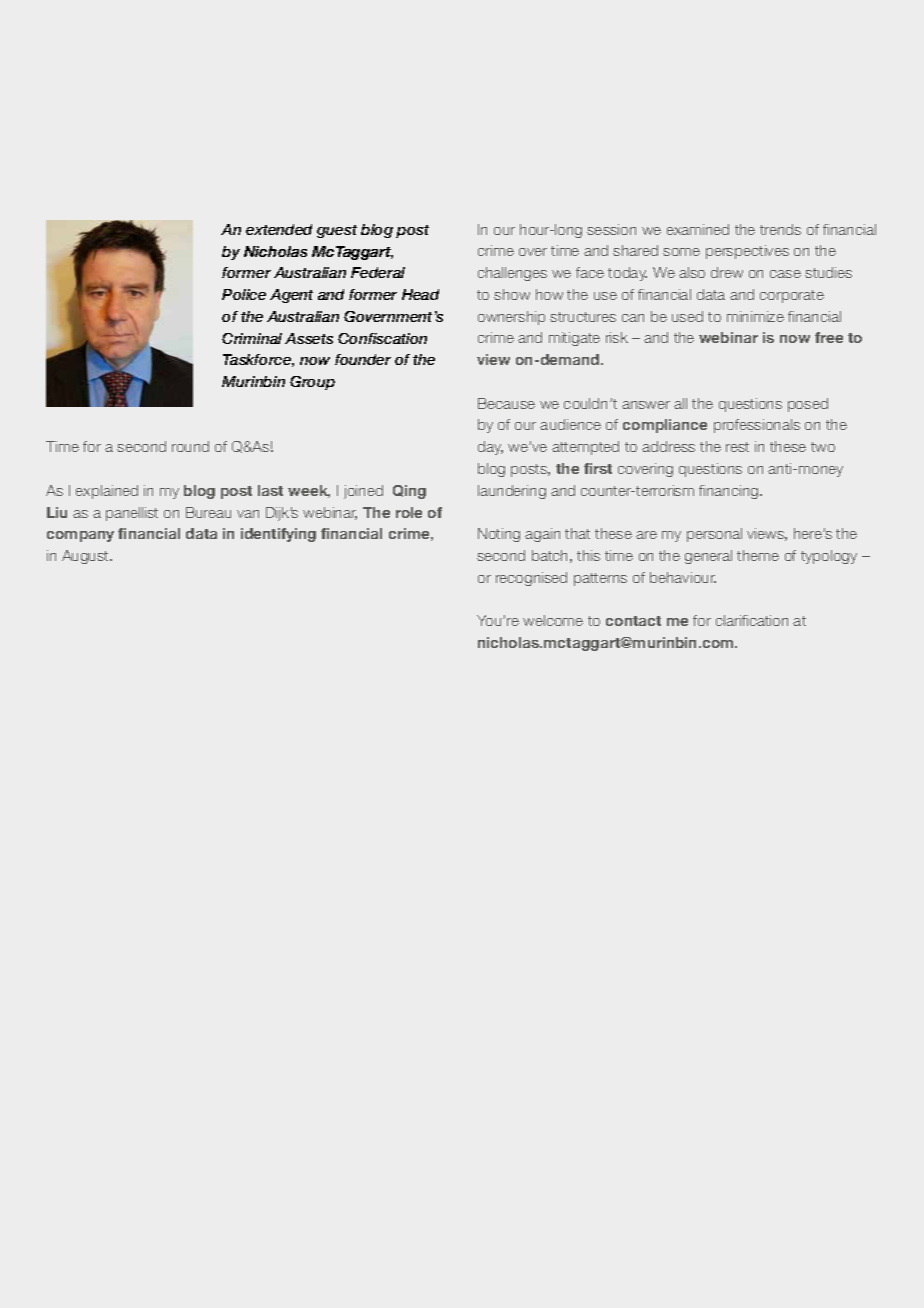 The height and width of the image is (1308, 924). Describe the element at coordinates (506, 403) in the image. I see `Because` at that location.
